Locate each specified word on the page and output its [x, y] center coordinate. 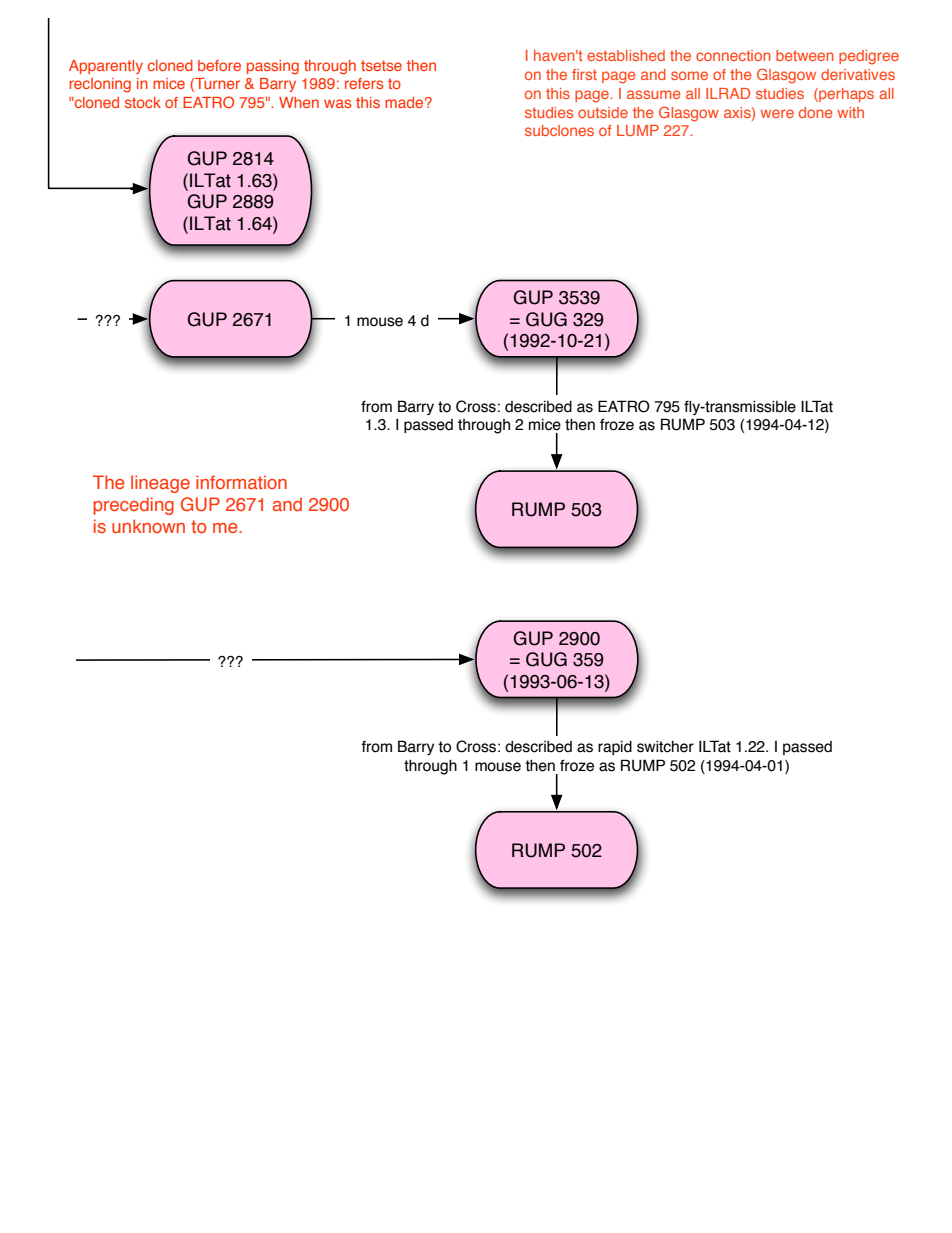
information [241, 482]
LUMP [638, 130]
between [805, 55]
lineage [160, 484]
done [815, 112]
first [584, 74]
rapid [615, 748]
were [777, 113]
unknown [148, 526]
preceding [133, 506]
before [219, 65]
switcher [665, 746]
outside [603, 112]
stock [143, 102]
